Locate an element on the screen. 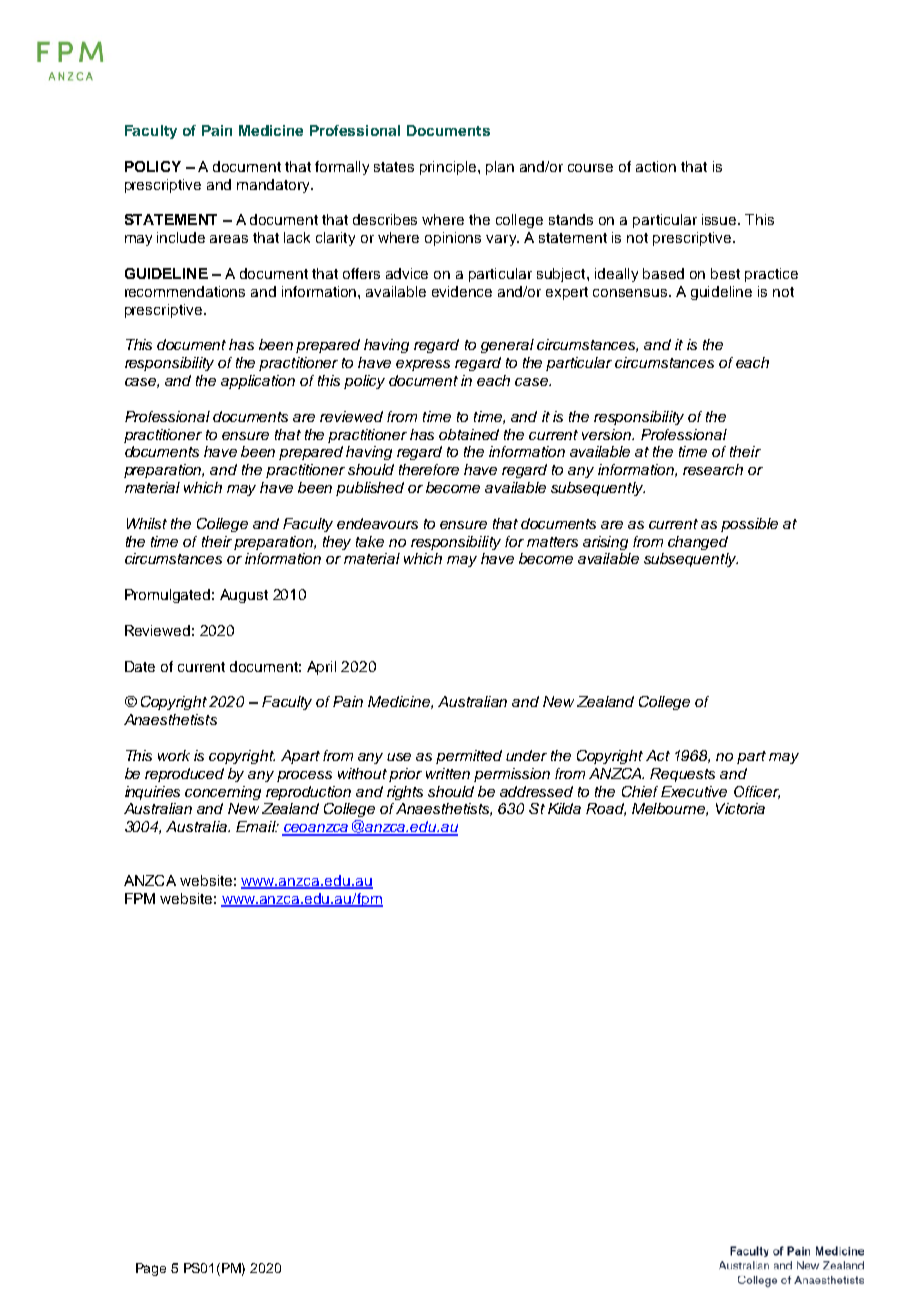  rights is located at coordinates (405, 793).
